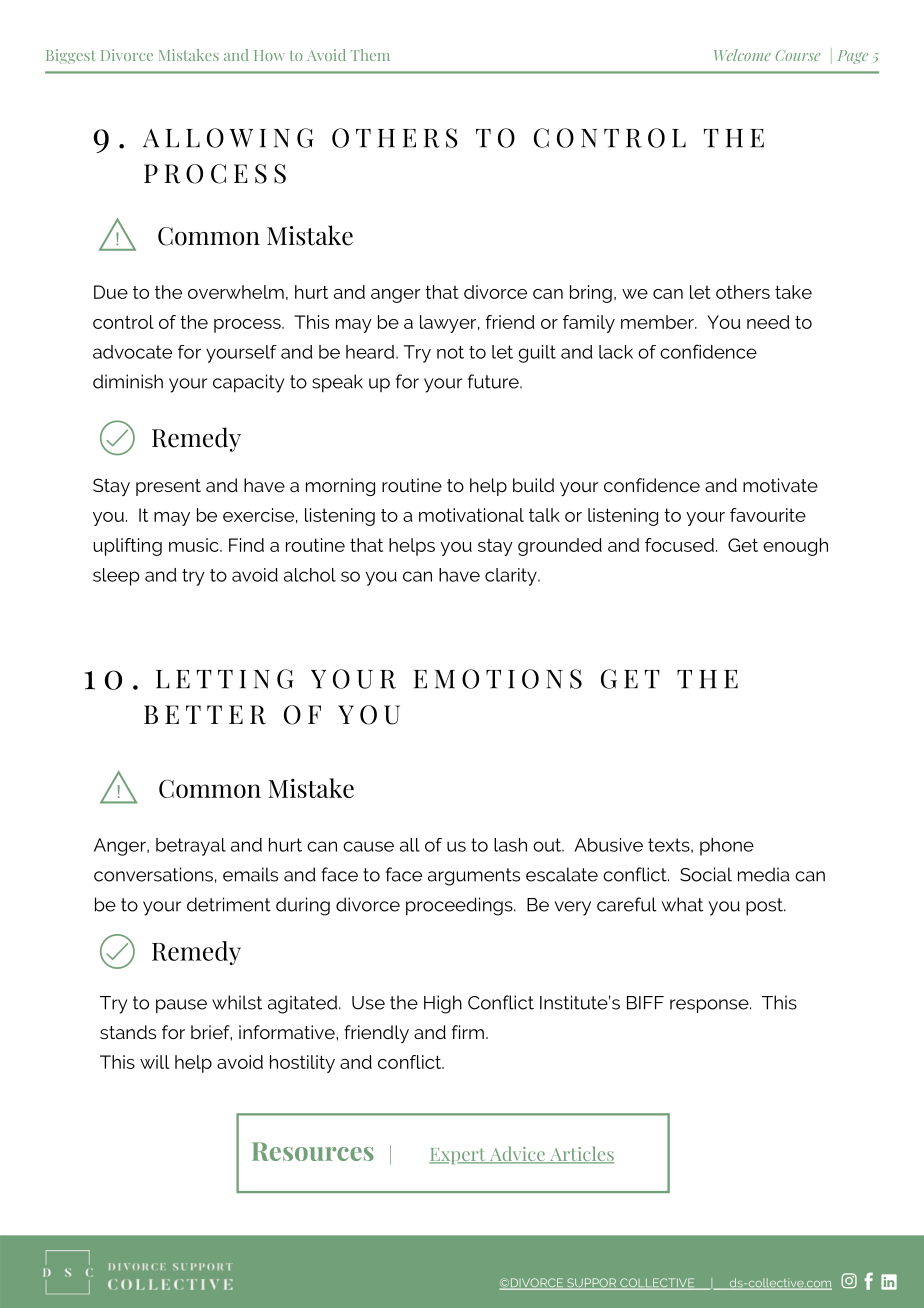 This screenshot has height=1308, width=924. What do you see at coordinates (742, 55) in the screenshot?
I see `Welcome` at bounding box center [742, 55].
